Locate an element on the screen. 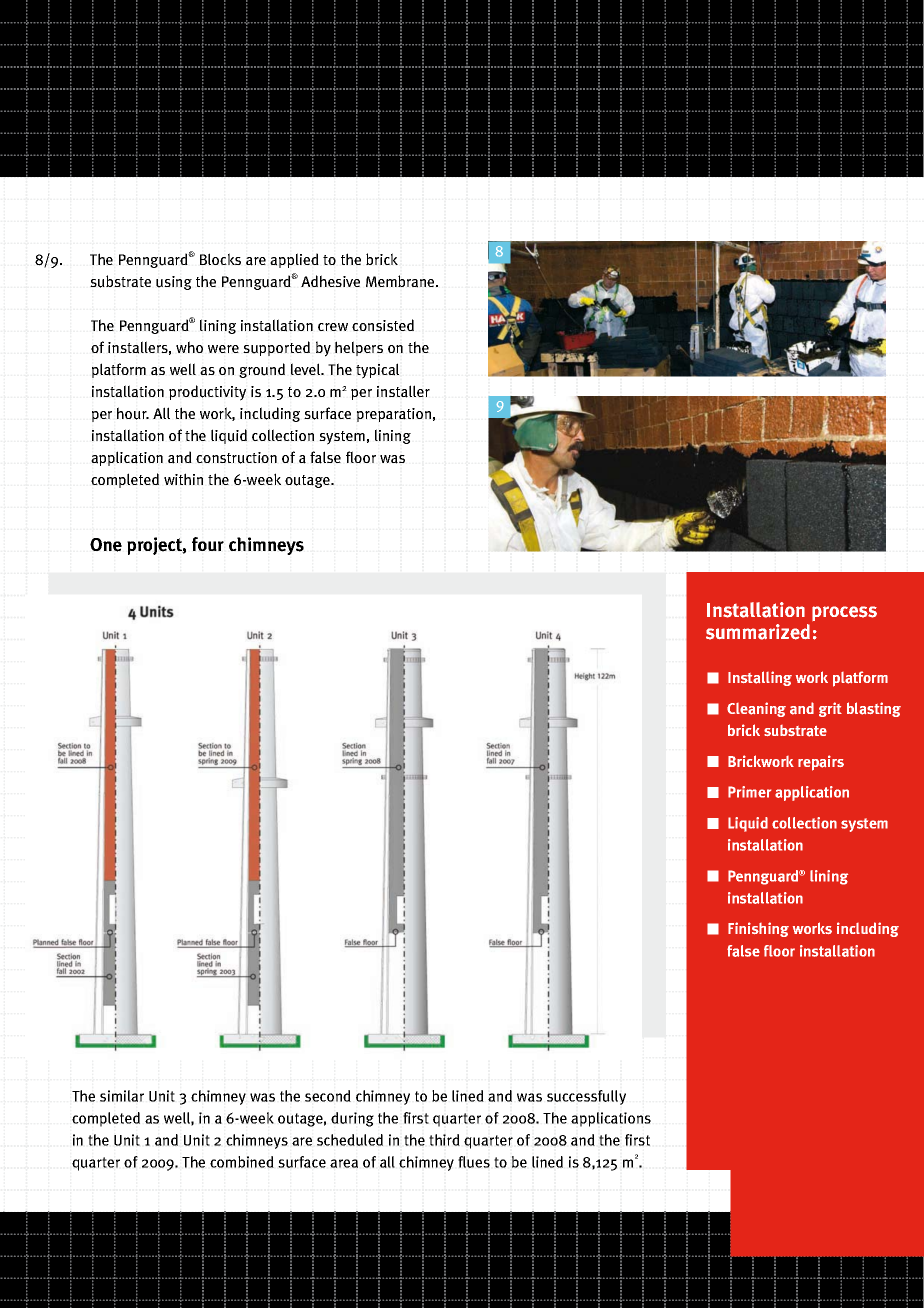  consisted is located at coordinates (383, 325).
